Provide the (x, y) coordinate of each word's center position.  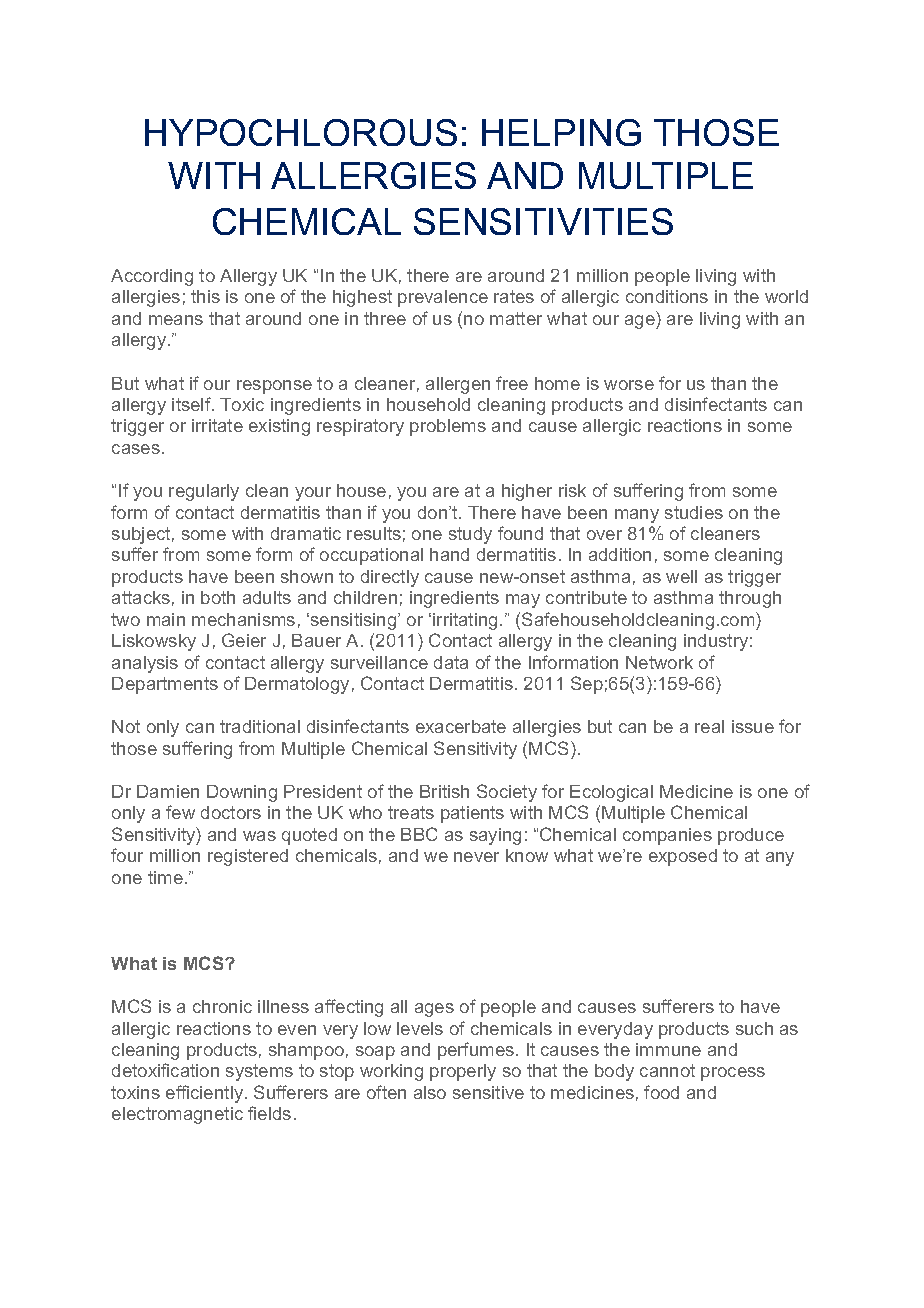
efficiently (206, 1094)
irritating (465, 621)
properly (463, 1072)
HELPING (561, 132)
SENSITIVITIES (543, 221)
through (750, 599)
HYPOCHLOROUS (301, 132)
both (218, 597)
